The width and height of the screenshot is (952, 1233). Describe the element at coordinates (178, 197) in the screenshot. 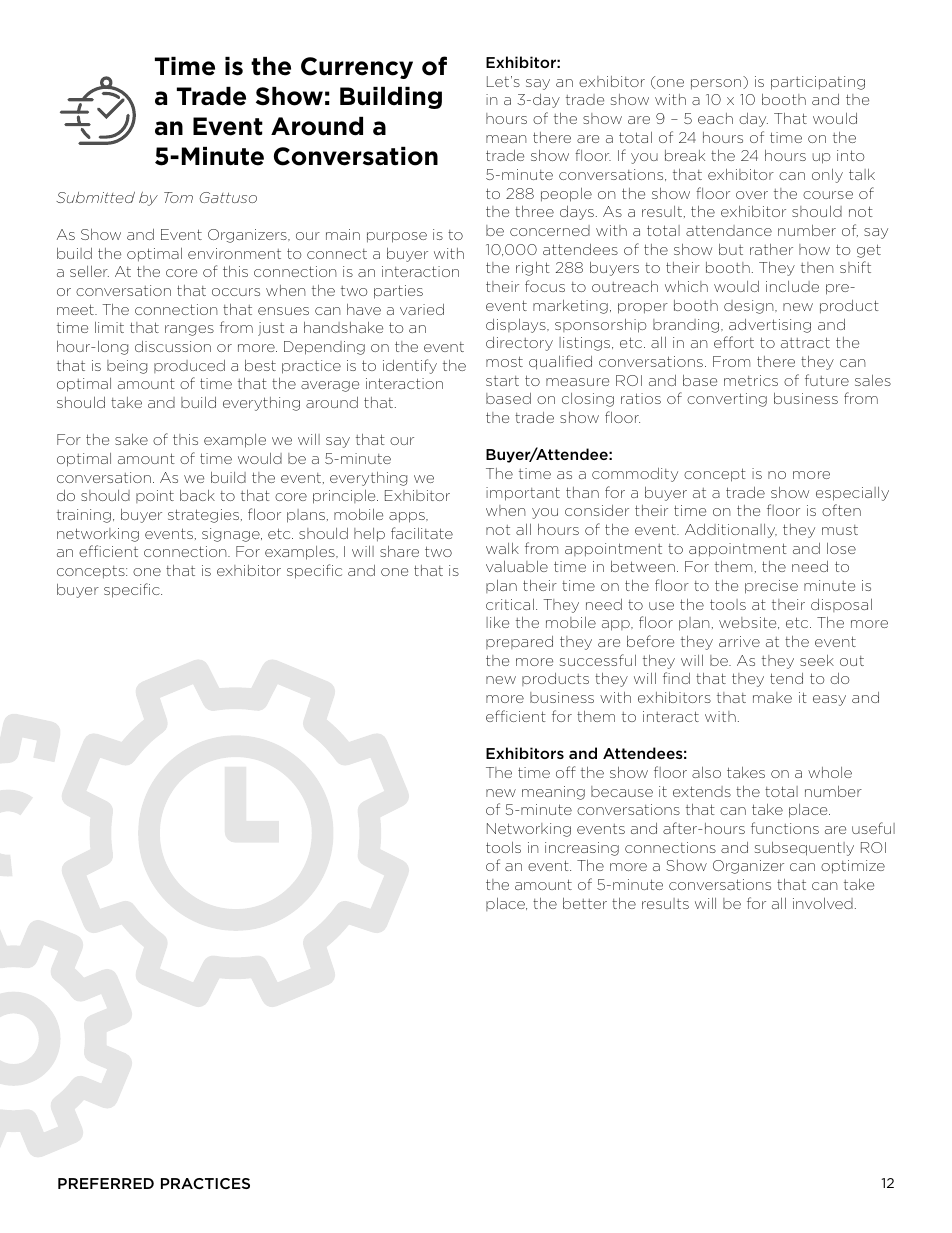

I see `Tom` at that location.
